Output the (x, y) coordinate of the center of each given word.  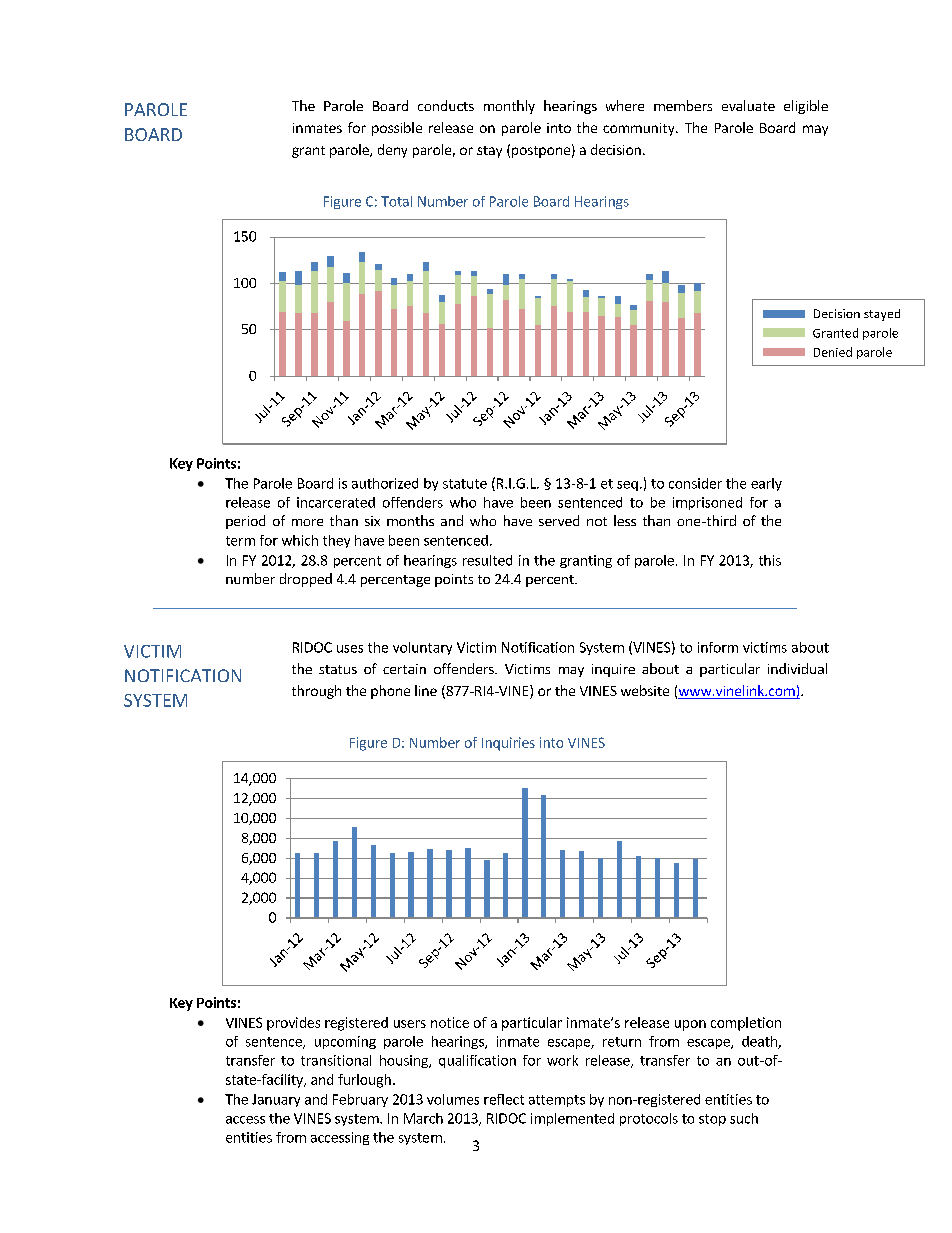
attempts (557, 1101)
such (744, 1118)
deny (392, 151)
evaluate (748, 105)
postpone (541, 152)
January (276, 1100)
